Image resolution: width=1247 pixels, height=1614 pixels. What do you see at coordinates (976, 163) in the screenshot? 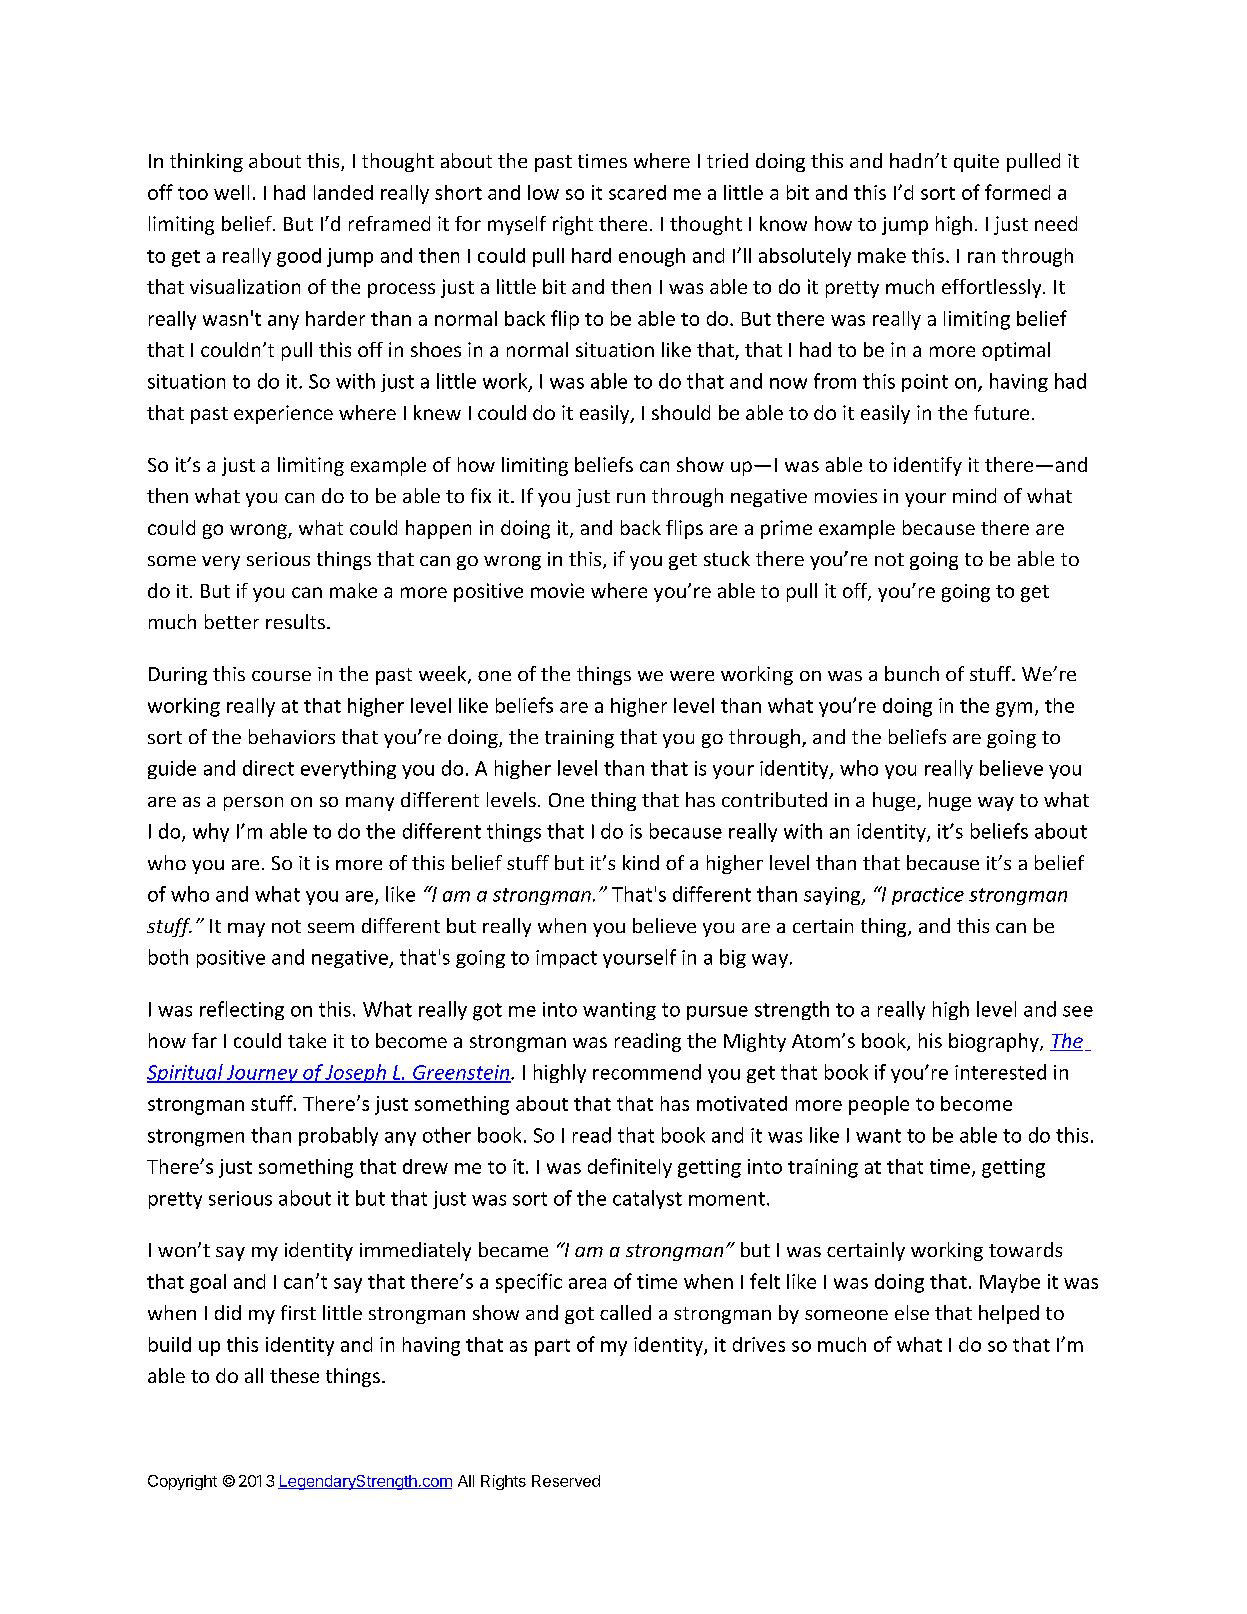
I see `quite` at bounding box center [976, 163].
